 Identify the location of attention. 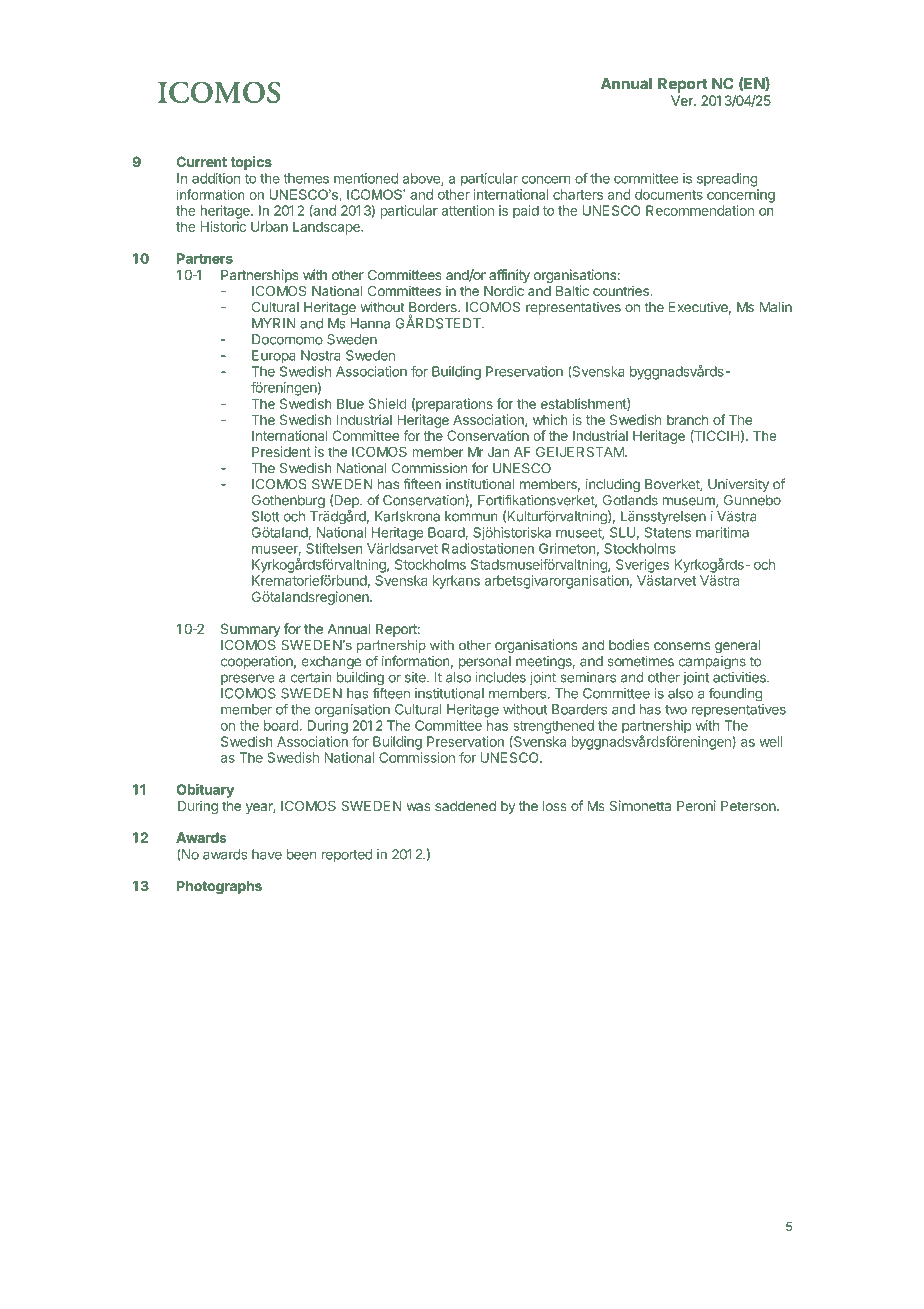
(467, 210).
